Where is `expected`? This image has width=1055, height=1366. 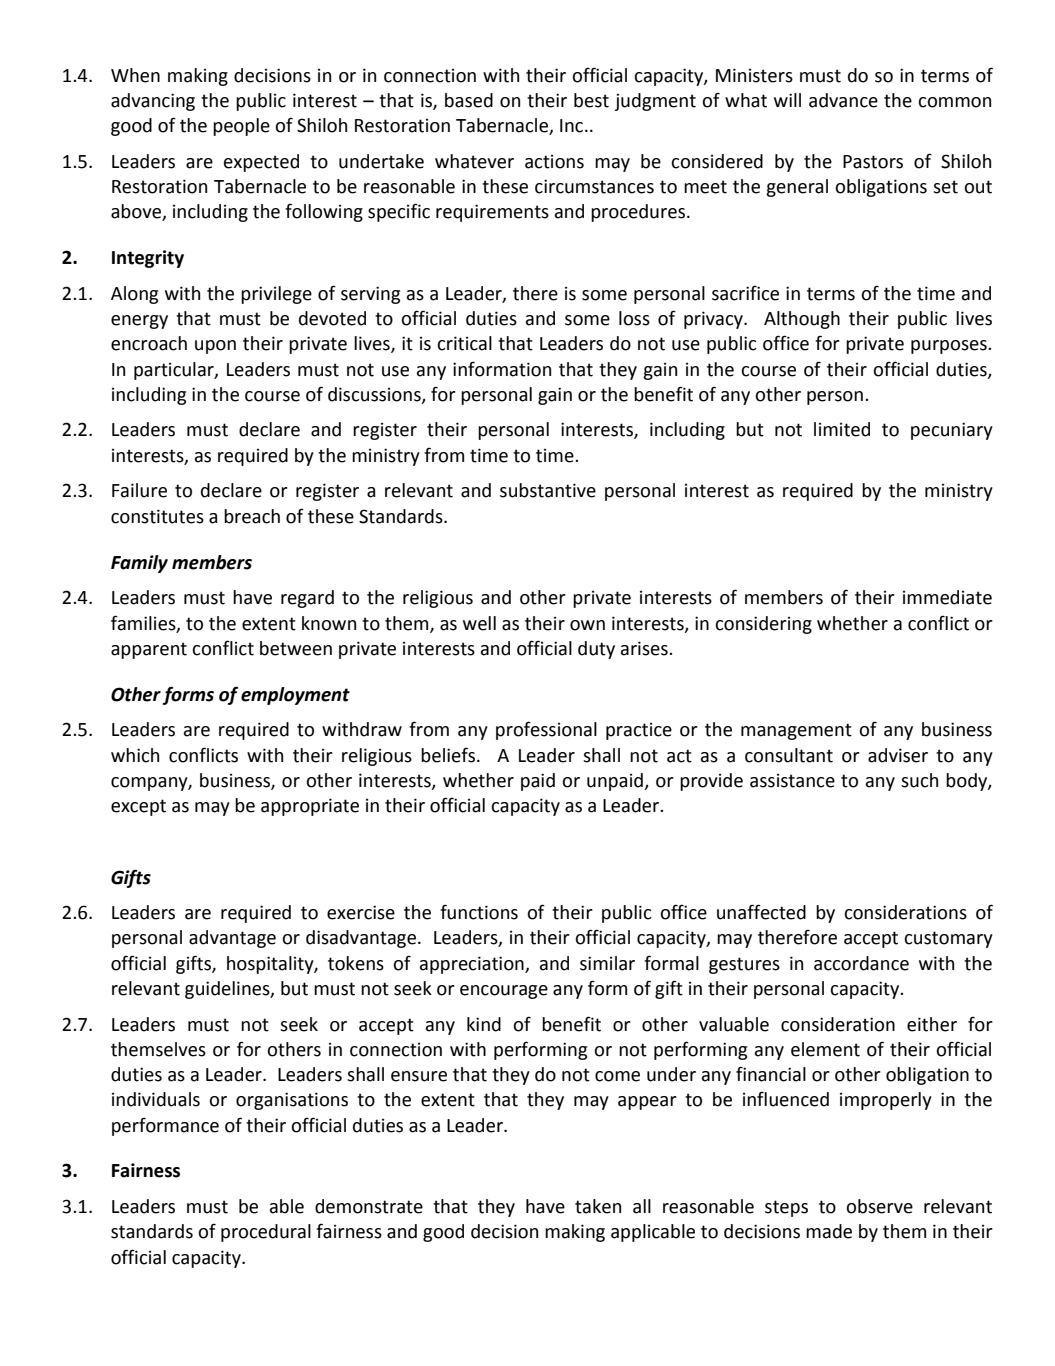 expected is located at coordinates (261, 163).
